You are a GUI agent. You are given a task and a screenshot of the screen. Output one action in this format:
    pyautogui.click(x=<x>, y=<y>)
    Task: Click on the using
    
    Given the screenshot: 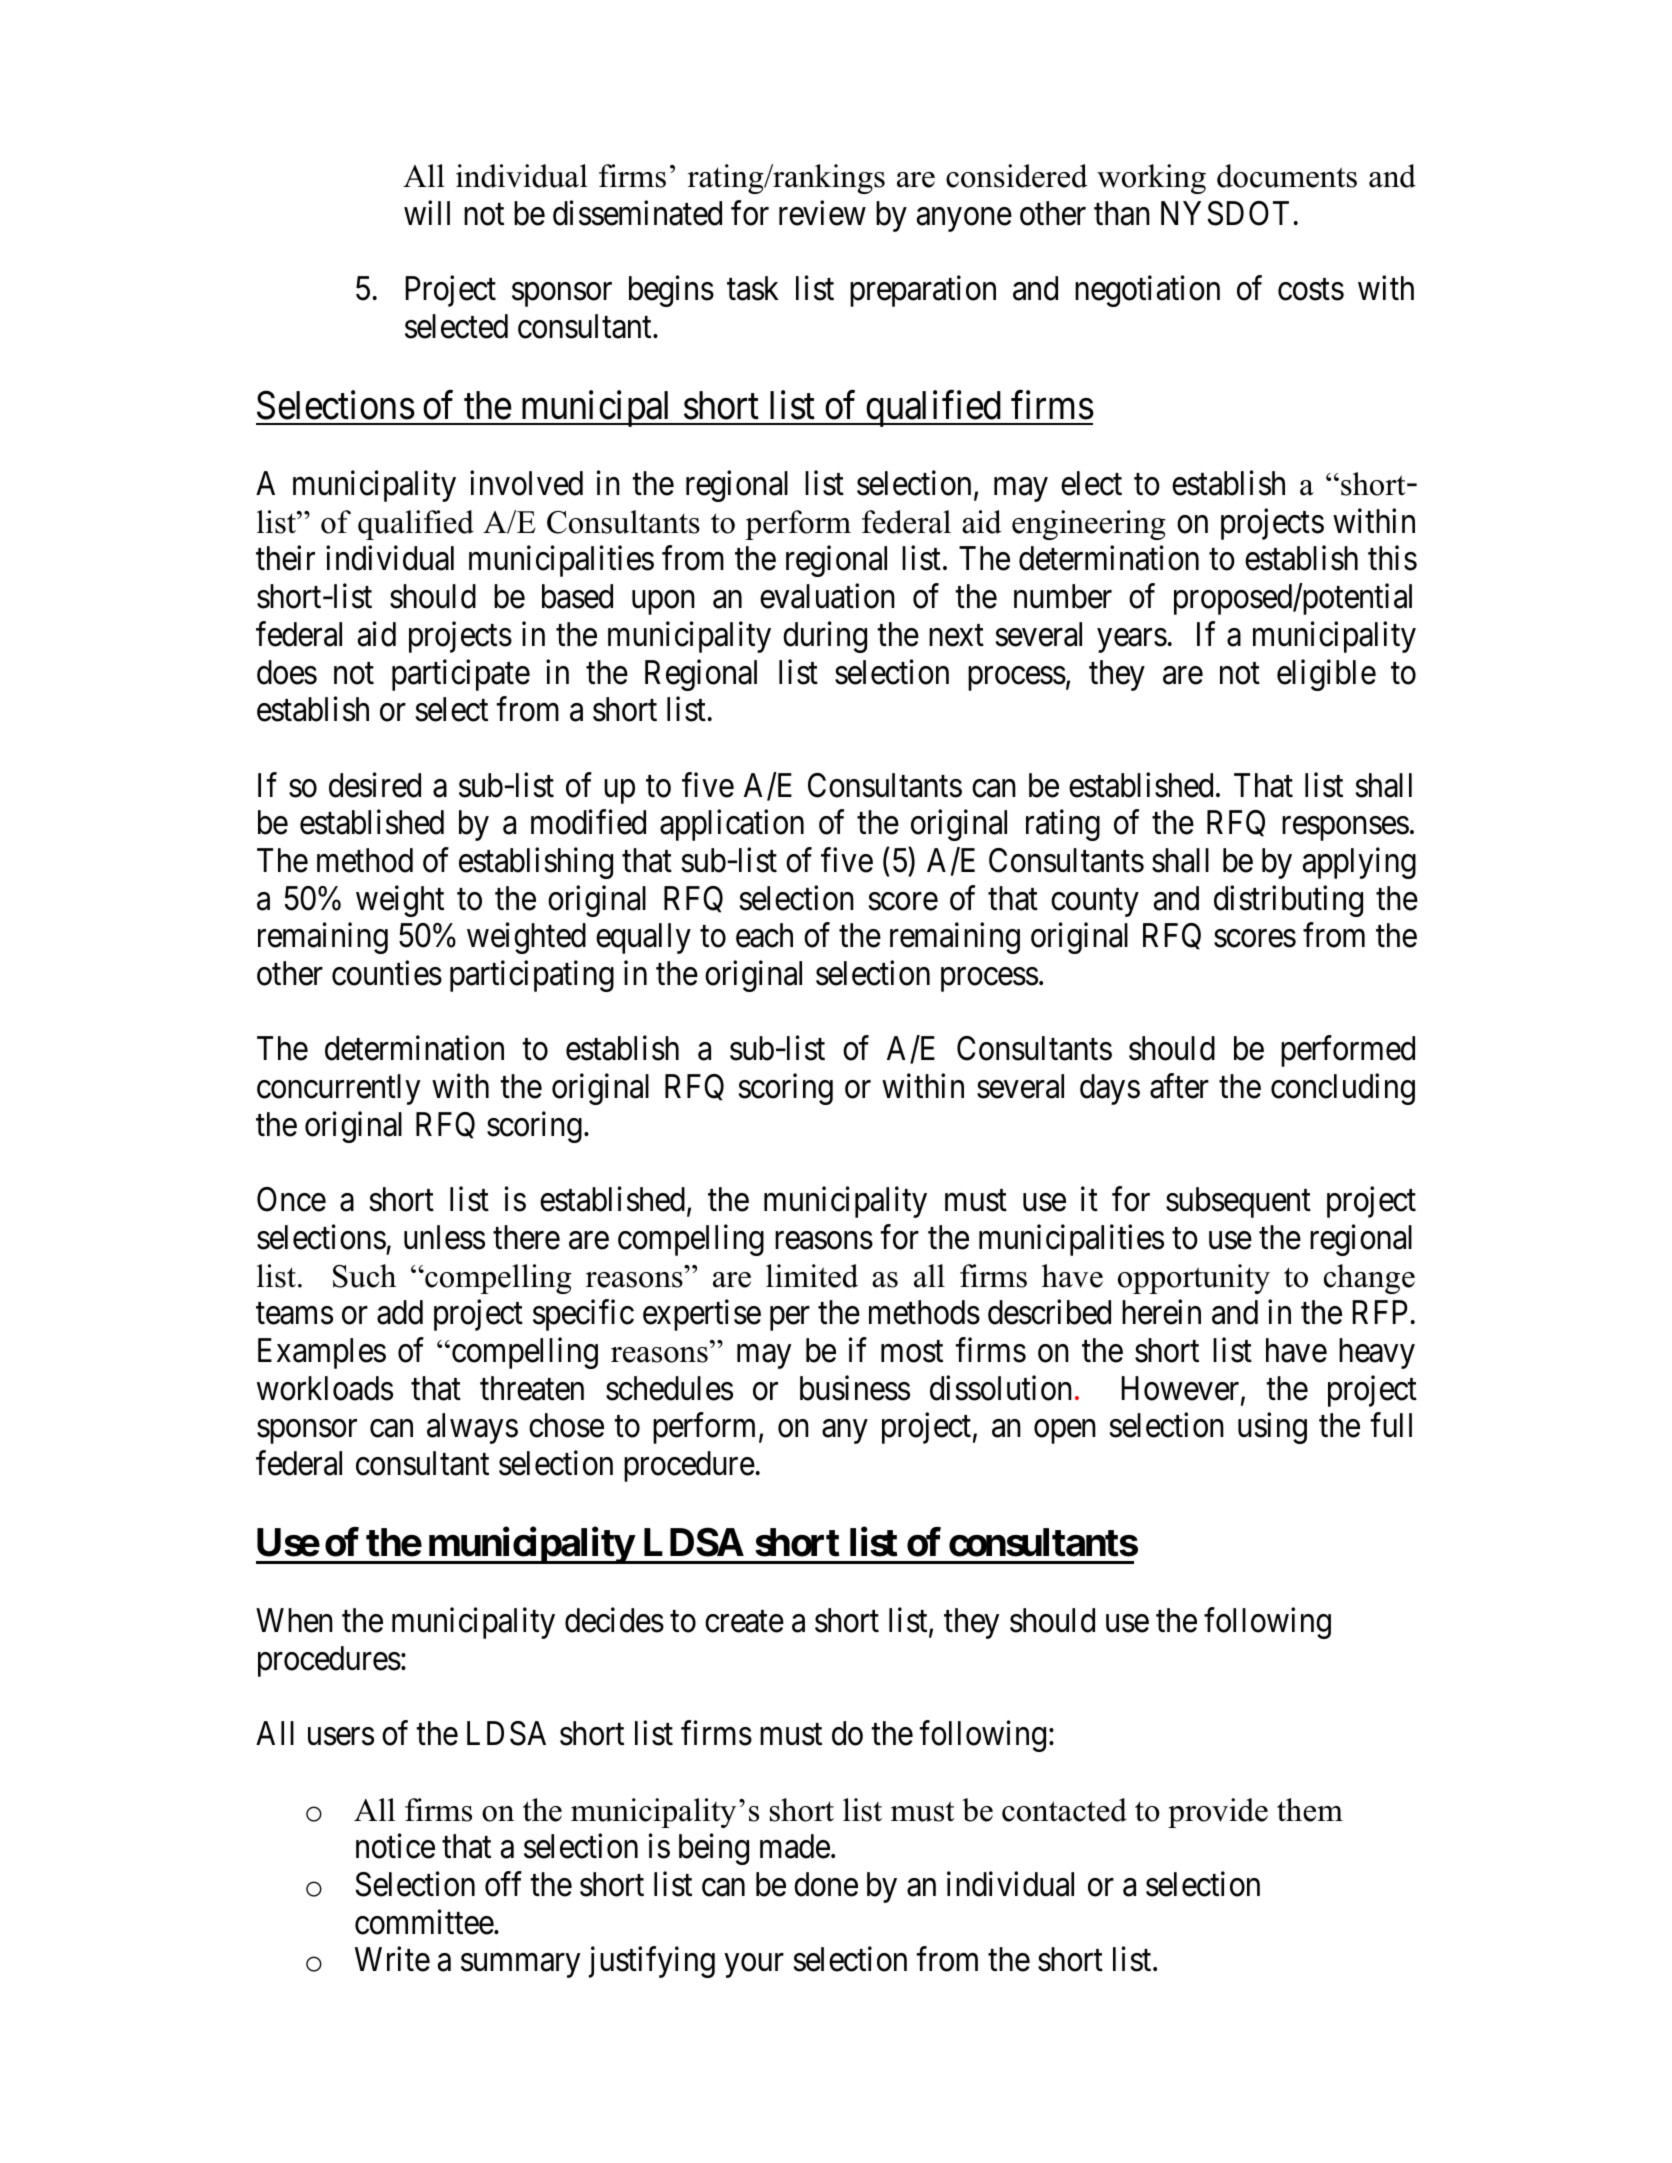 What is the action you would take?
    pyautogui.click(x=1272, y=1428)
